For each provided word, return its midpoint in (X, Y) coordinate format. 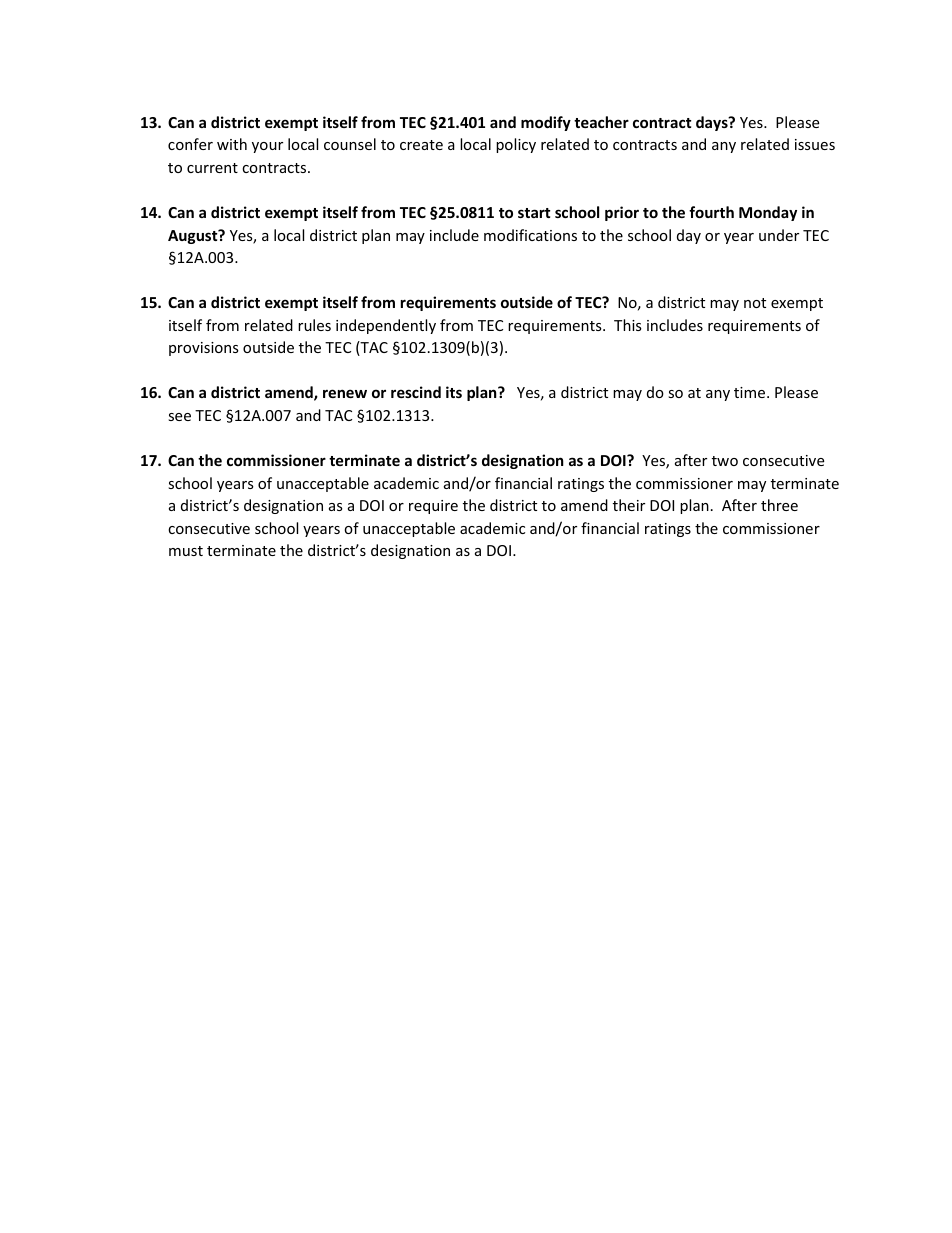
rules (314, 325)
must (186, 551)
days (713, 123)
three (779, 505)
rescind (416, 392)
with (232, 144)
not (755, 303)
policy (516, 145)
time (751, 392)
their (629, 505)
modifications (530, 235)
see (179, 417)
